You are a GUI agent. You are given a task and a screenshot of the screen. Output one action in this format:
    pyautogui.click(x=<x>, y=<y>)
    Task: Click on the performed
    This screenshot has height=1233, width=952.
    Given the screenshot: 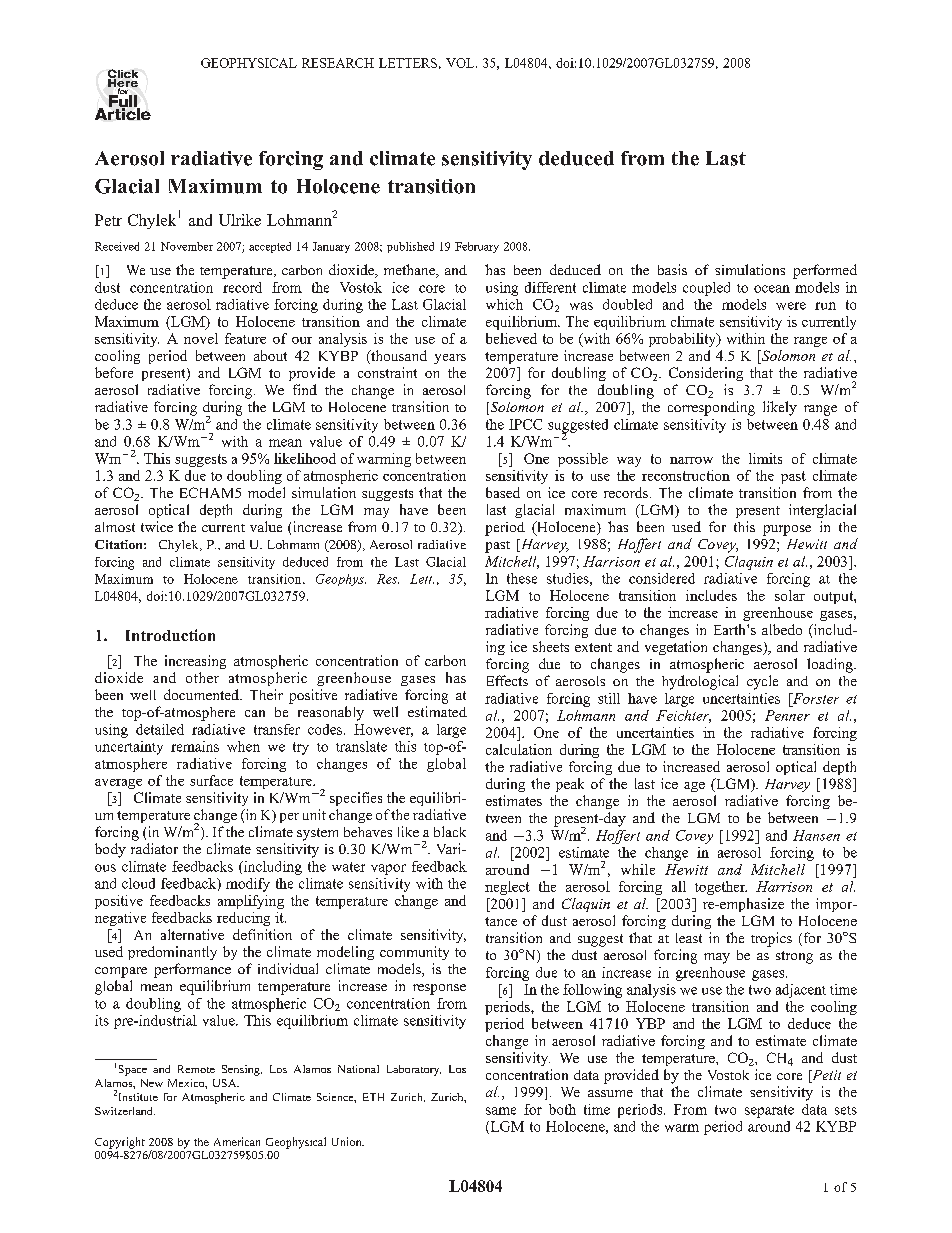 What is the action you would take?
    pyautogui.click(x=825, y=271)
